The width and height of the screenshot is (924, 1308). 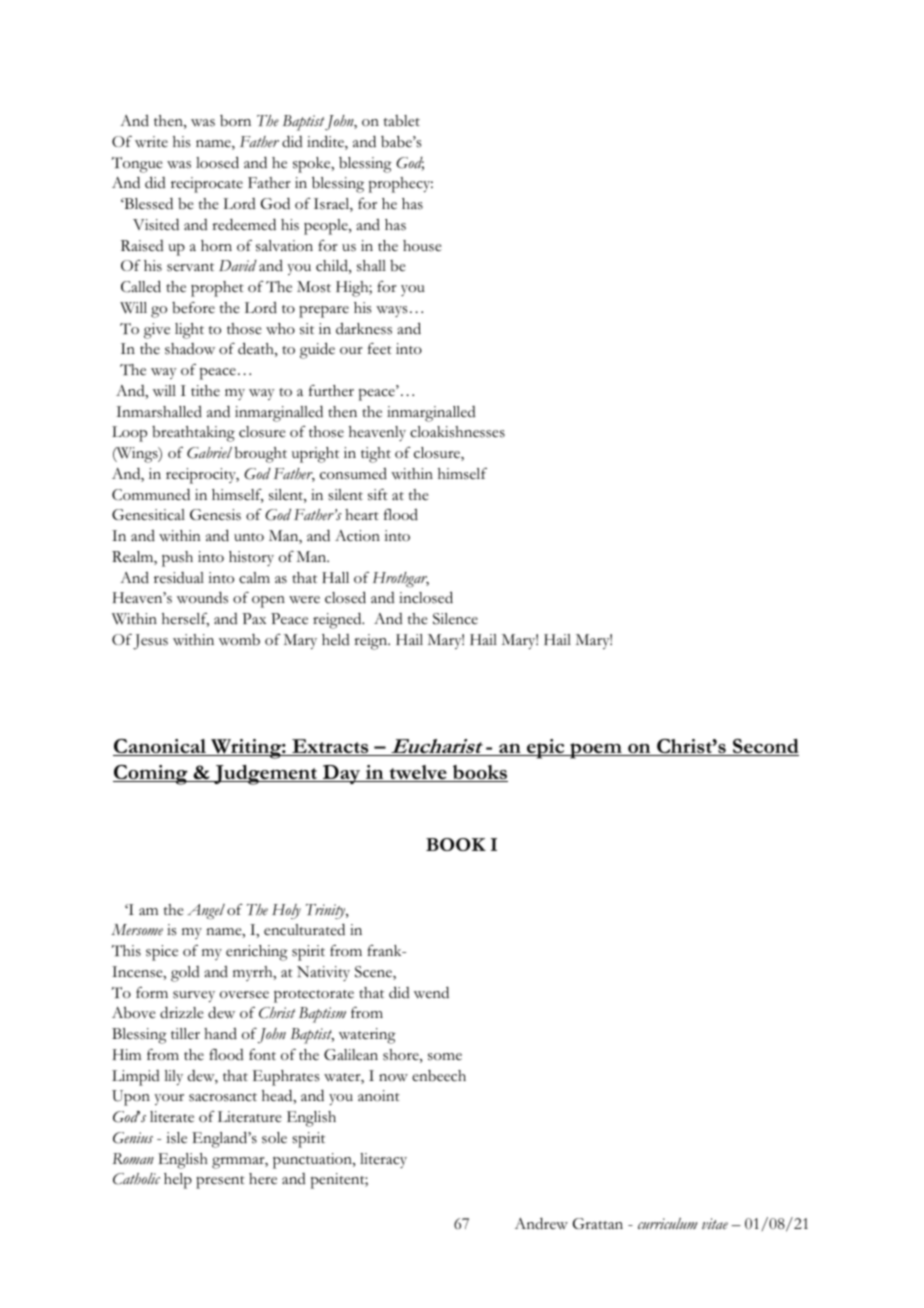 I want to click on ways, so click(x=392, y=311).
